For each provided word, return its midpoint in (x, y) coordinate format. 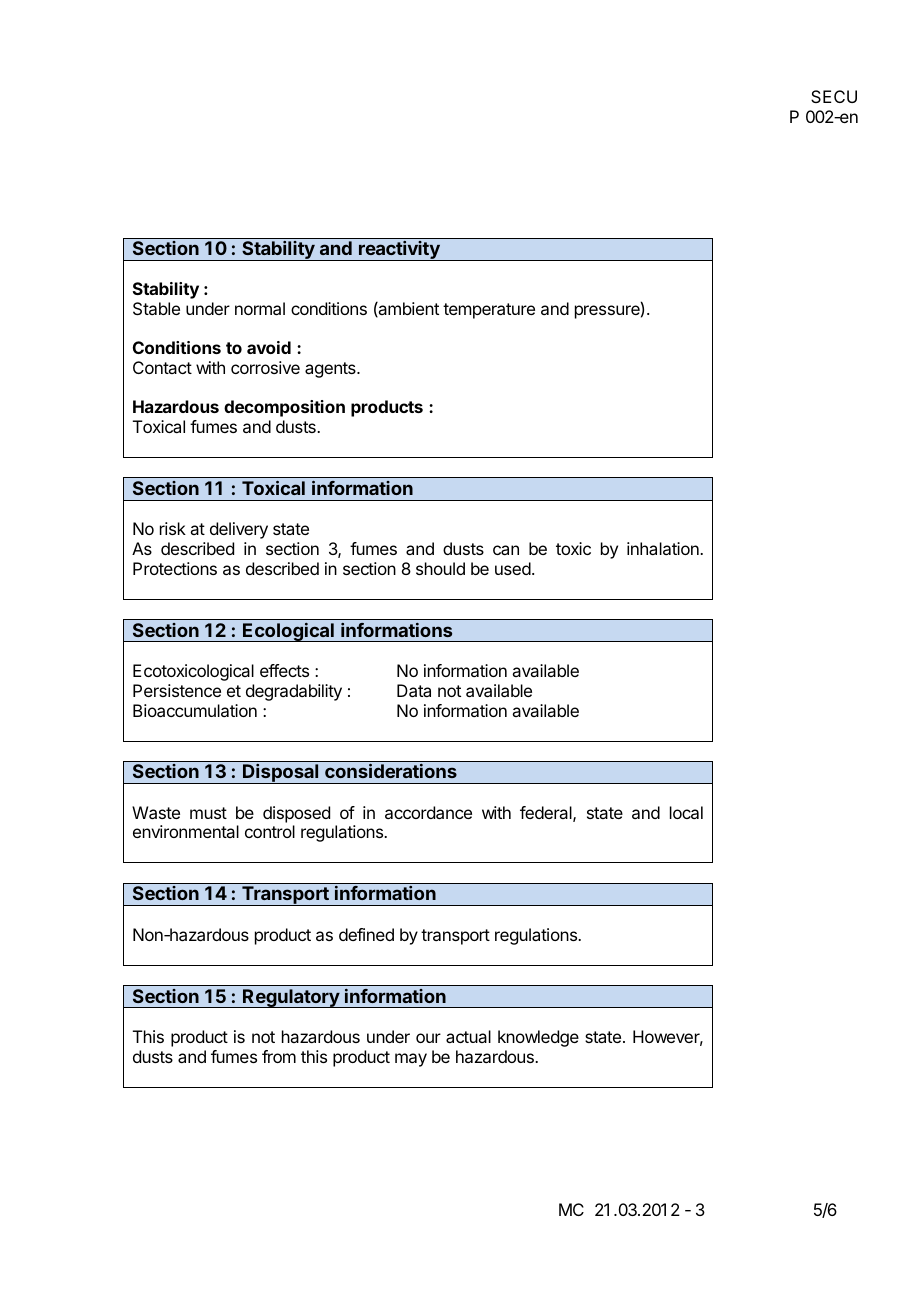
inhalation (664, 548)
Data (414, 690)
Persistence (177, 690)
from (279, 1056)
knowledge (538, 1038)
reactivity (399, 250)
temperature (489, 311)
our (428, 1038)
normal (260, 308)
